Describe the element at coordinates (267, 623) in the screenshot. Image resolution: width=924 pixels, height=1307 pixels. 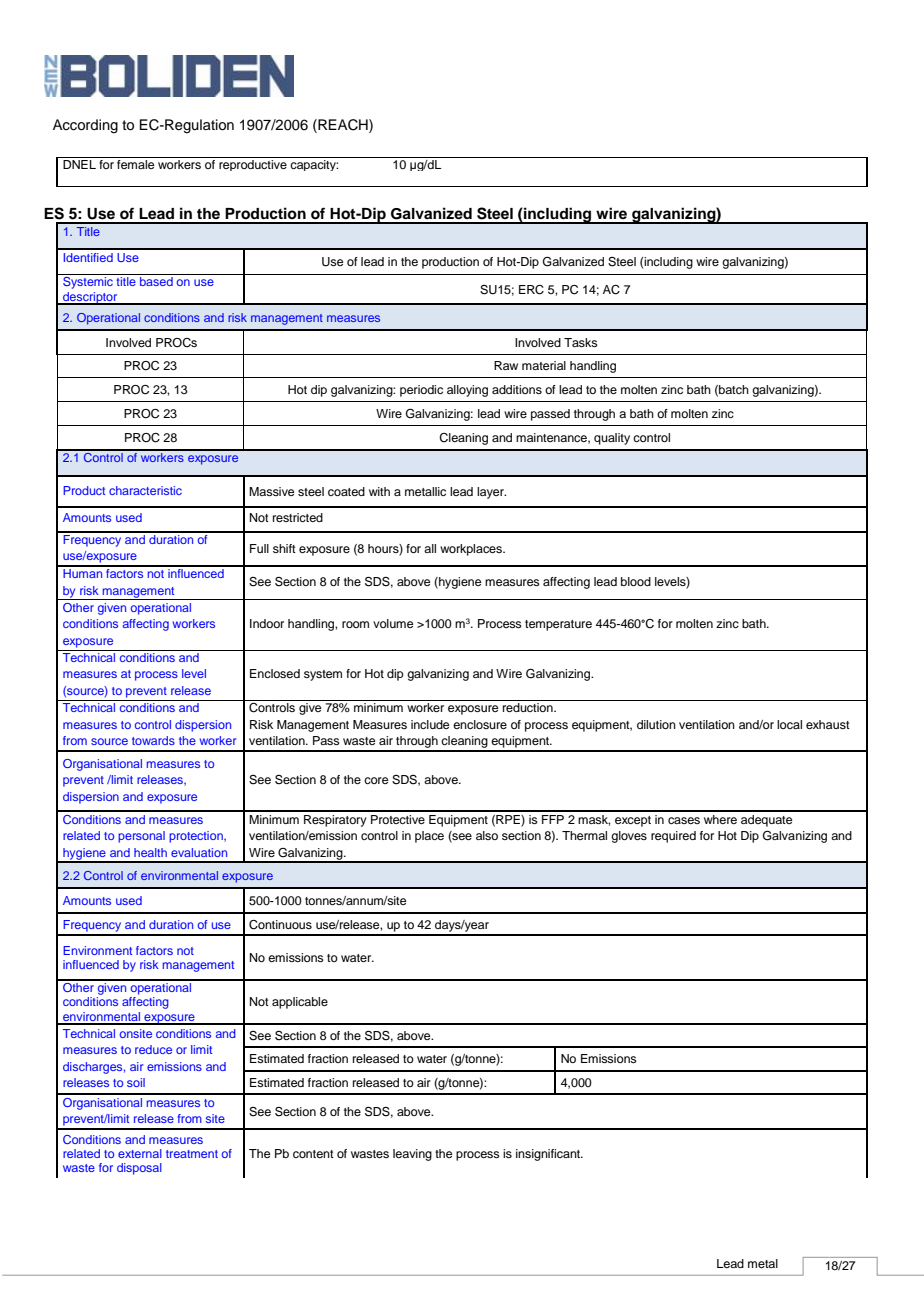
I see `Indoor` at that location.
